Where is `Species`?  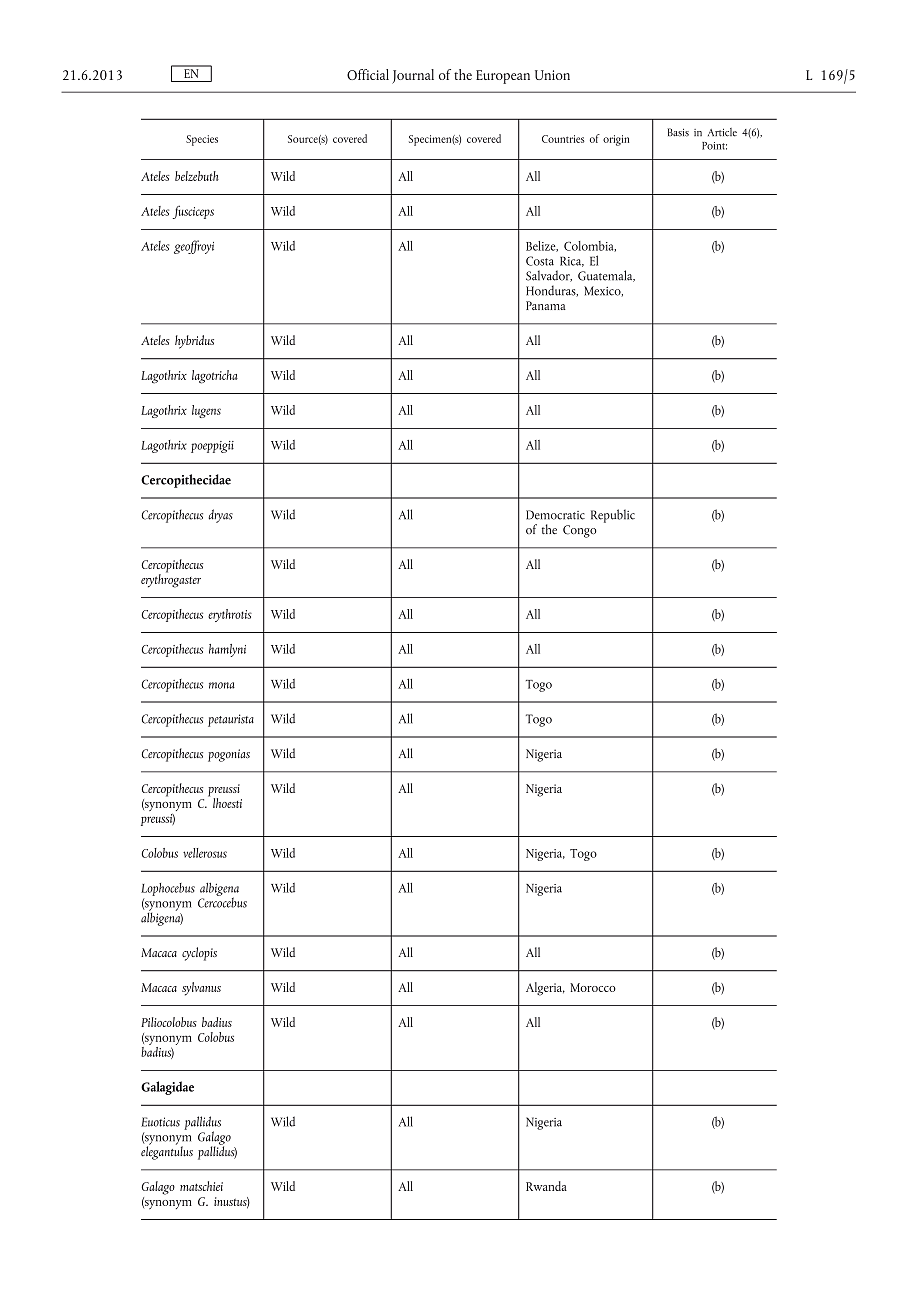
Species is located at coordinates (202, 140).
